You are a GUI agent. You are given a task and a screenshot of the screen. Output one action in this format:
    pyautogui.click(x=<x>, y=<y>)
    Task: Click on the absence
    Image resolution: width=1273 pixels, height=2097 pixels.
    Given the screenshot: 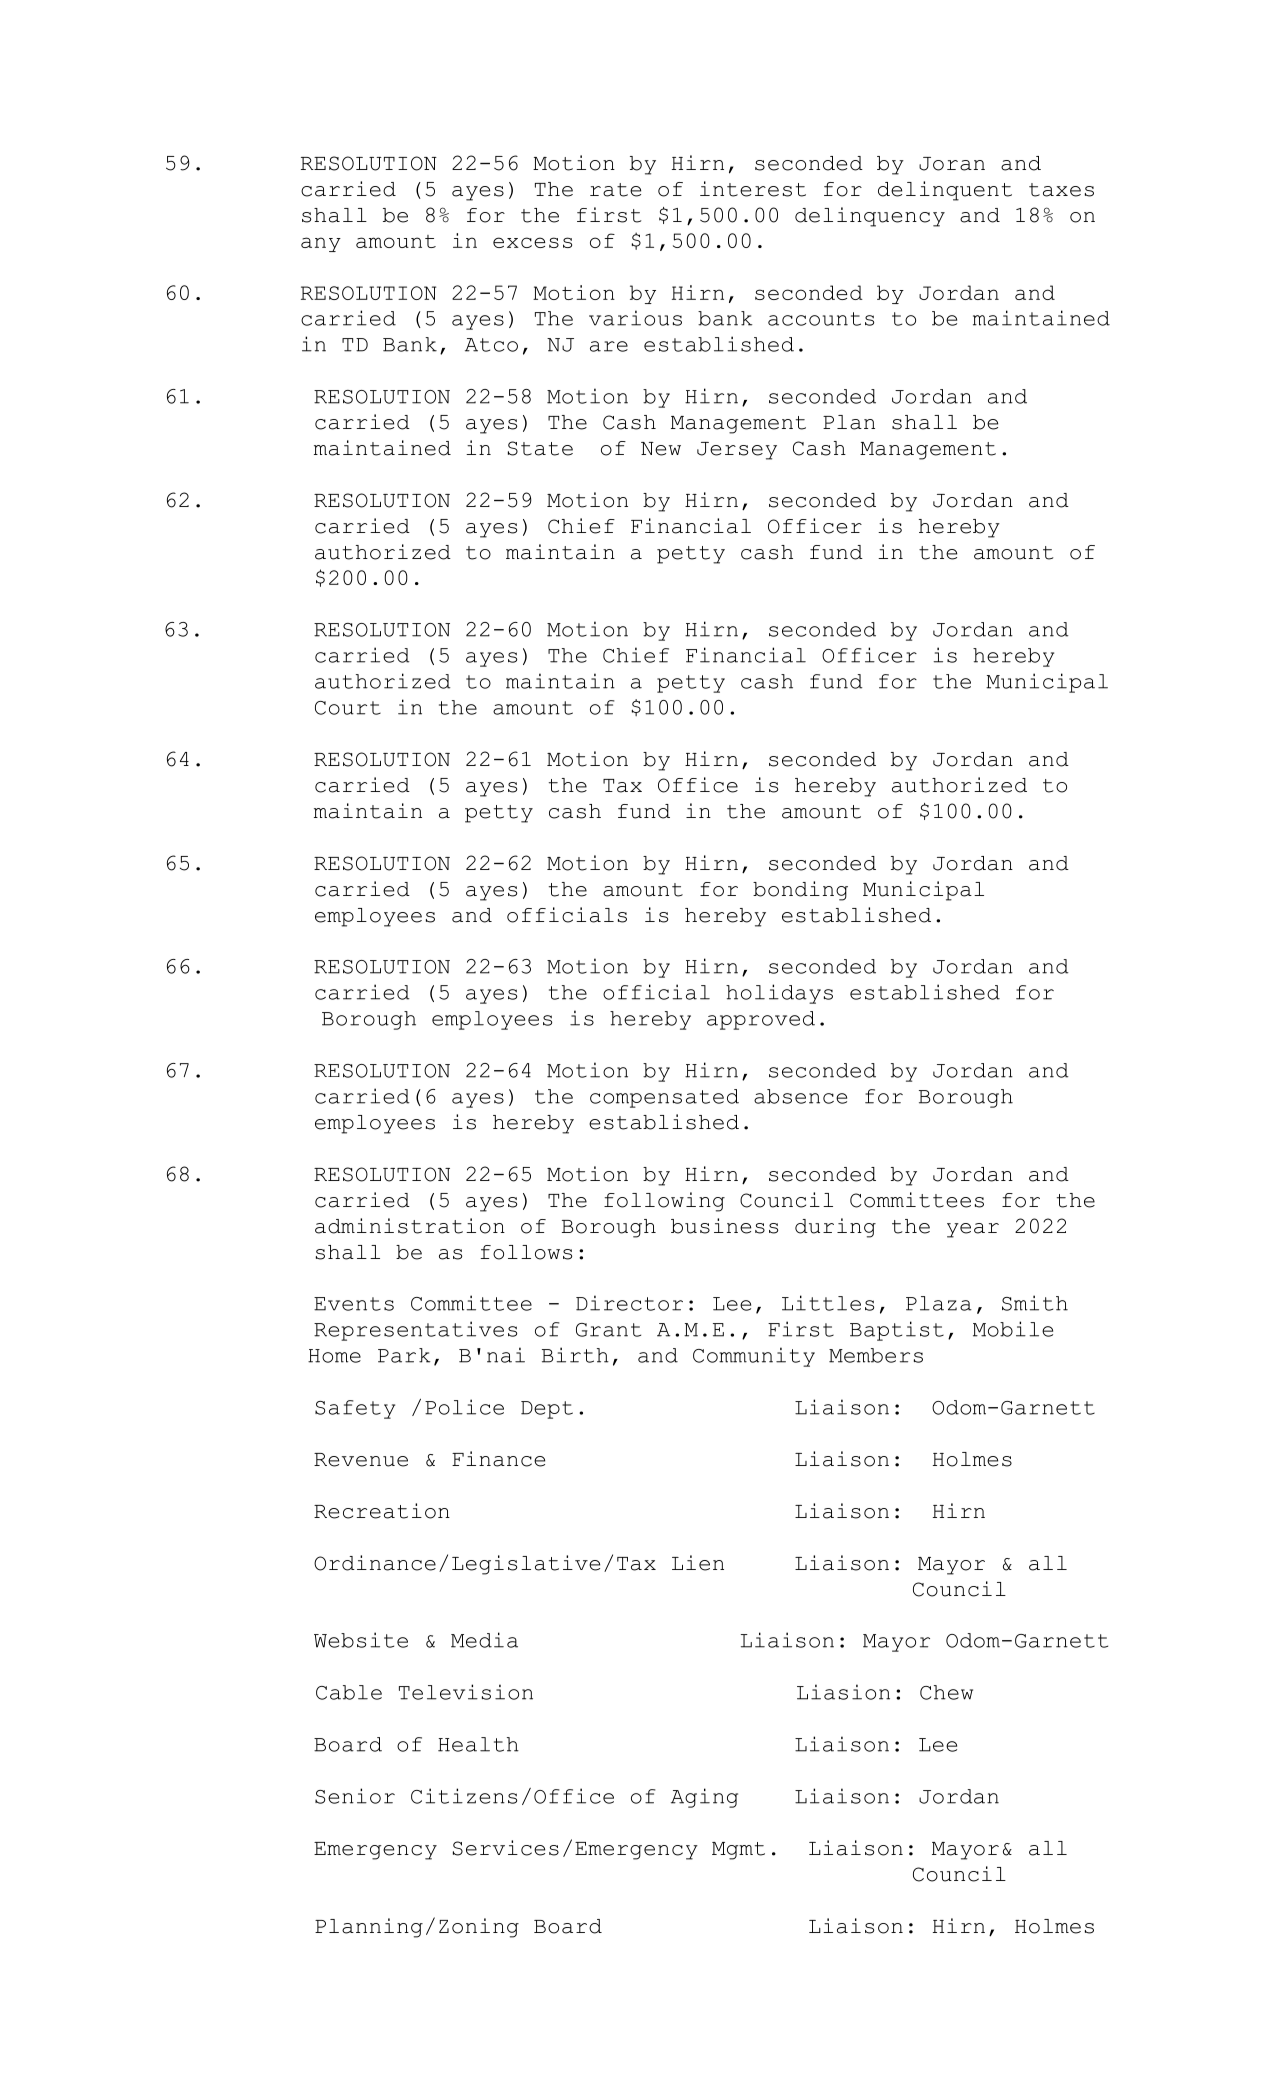 What is the action you would take?
    pyautogui.click(x=800, y=1096)
